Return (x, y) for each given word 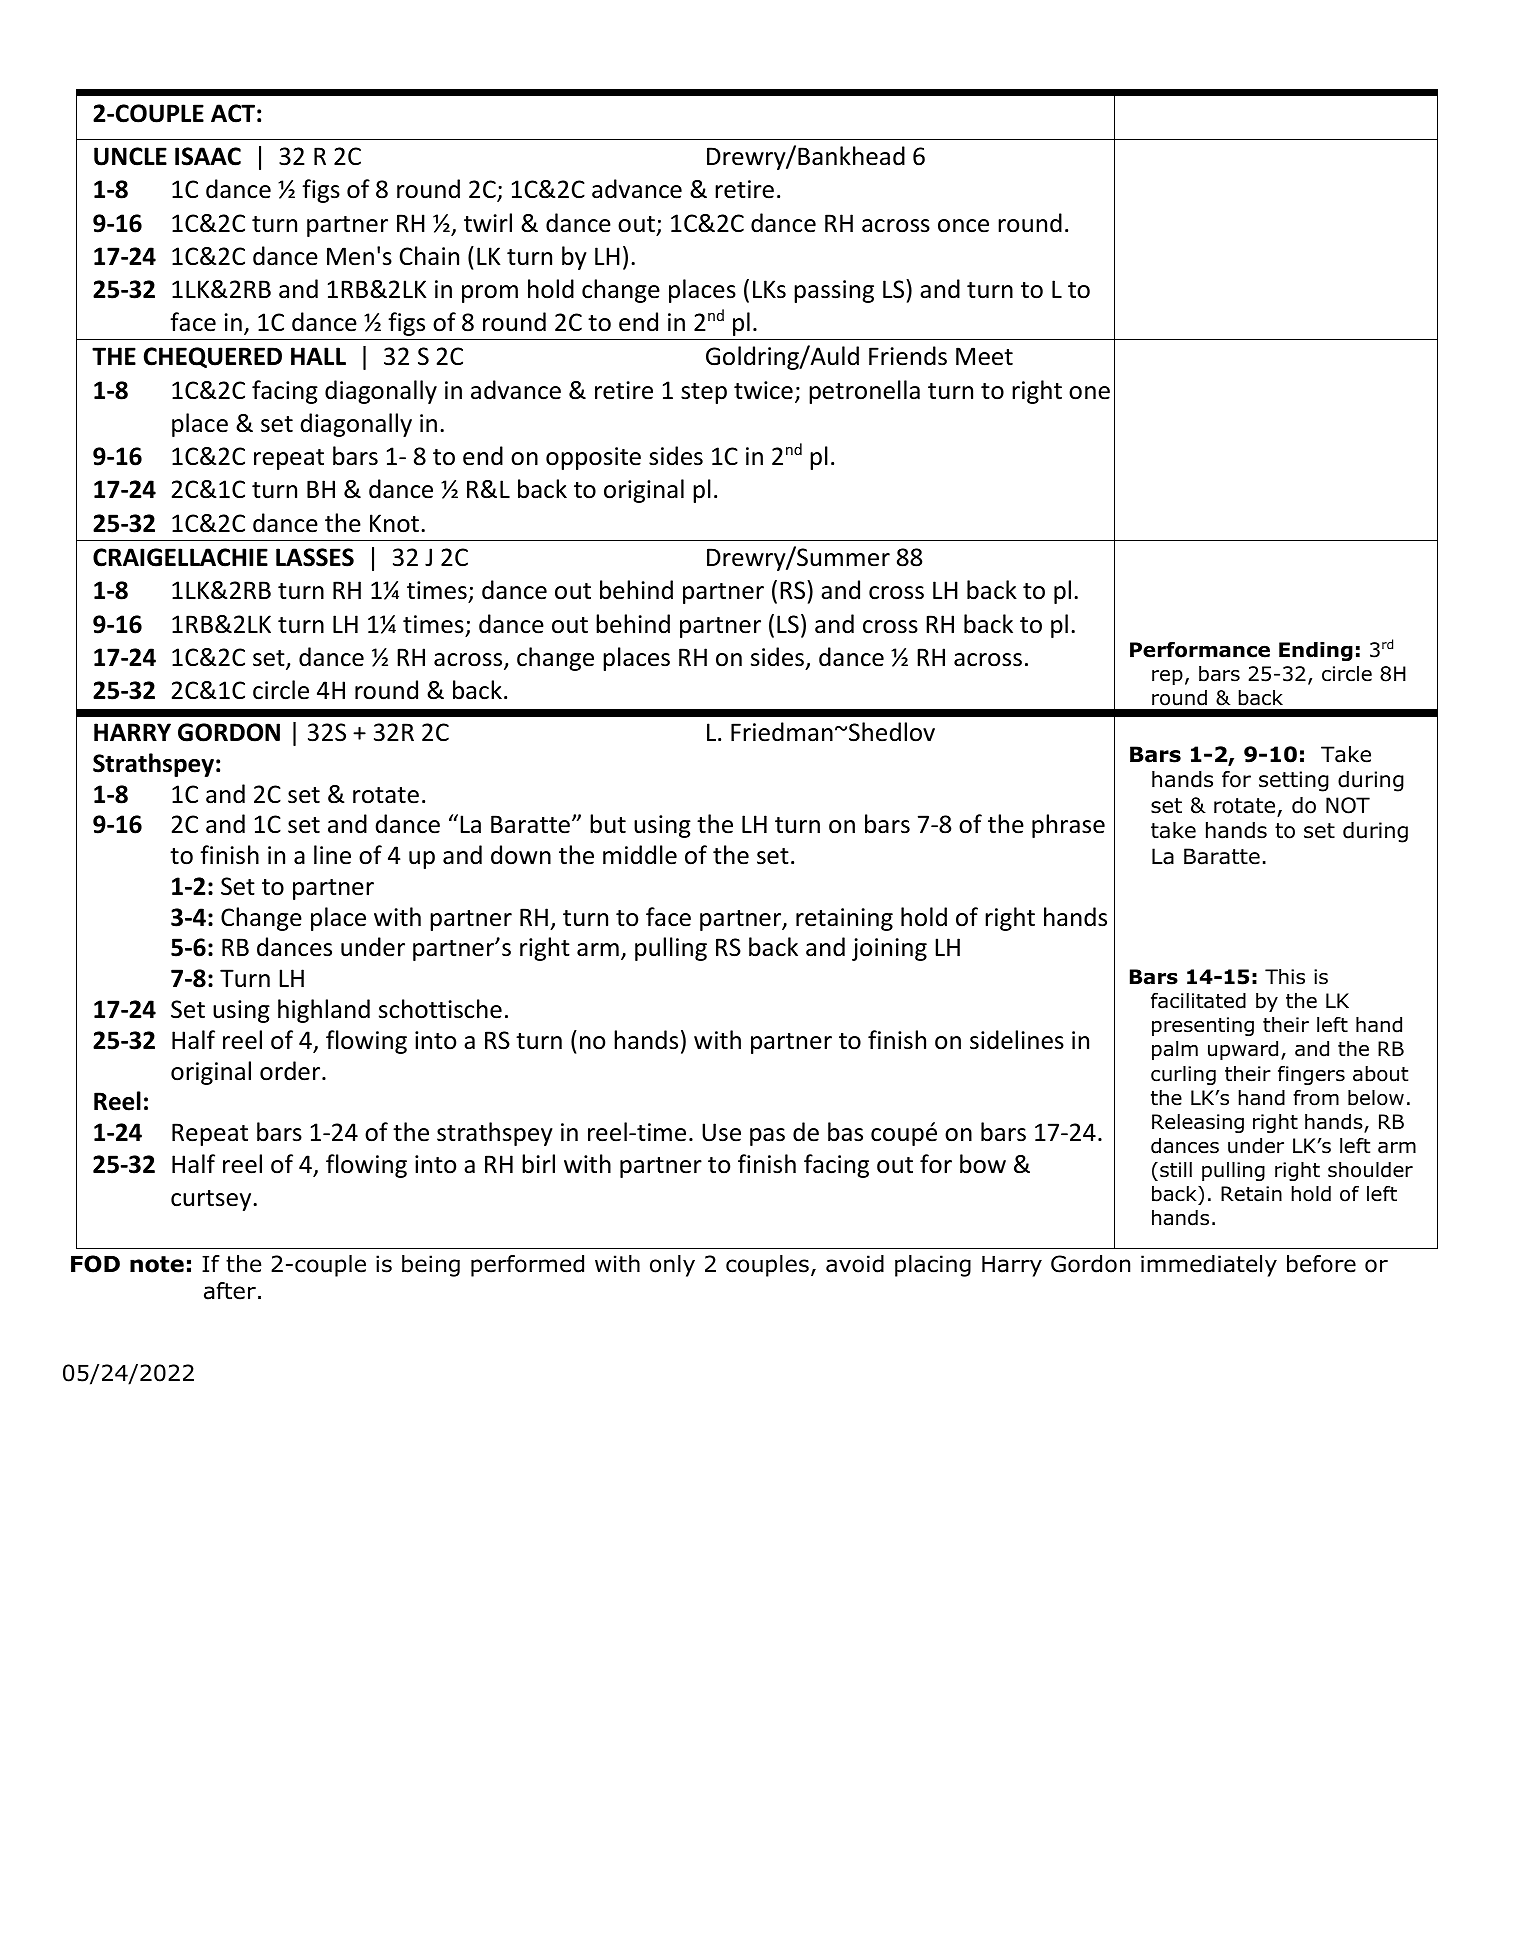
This (1285, 977)
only (672, 1266)
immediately (1209, 1266)
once (963, 226)
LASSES (315, 557)
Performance (1200, 650)
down (521, 855)
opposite (593, 458)
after (230, 1291)
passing (834, 291)
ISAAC (208, 156)
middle (640, 855)
